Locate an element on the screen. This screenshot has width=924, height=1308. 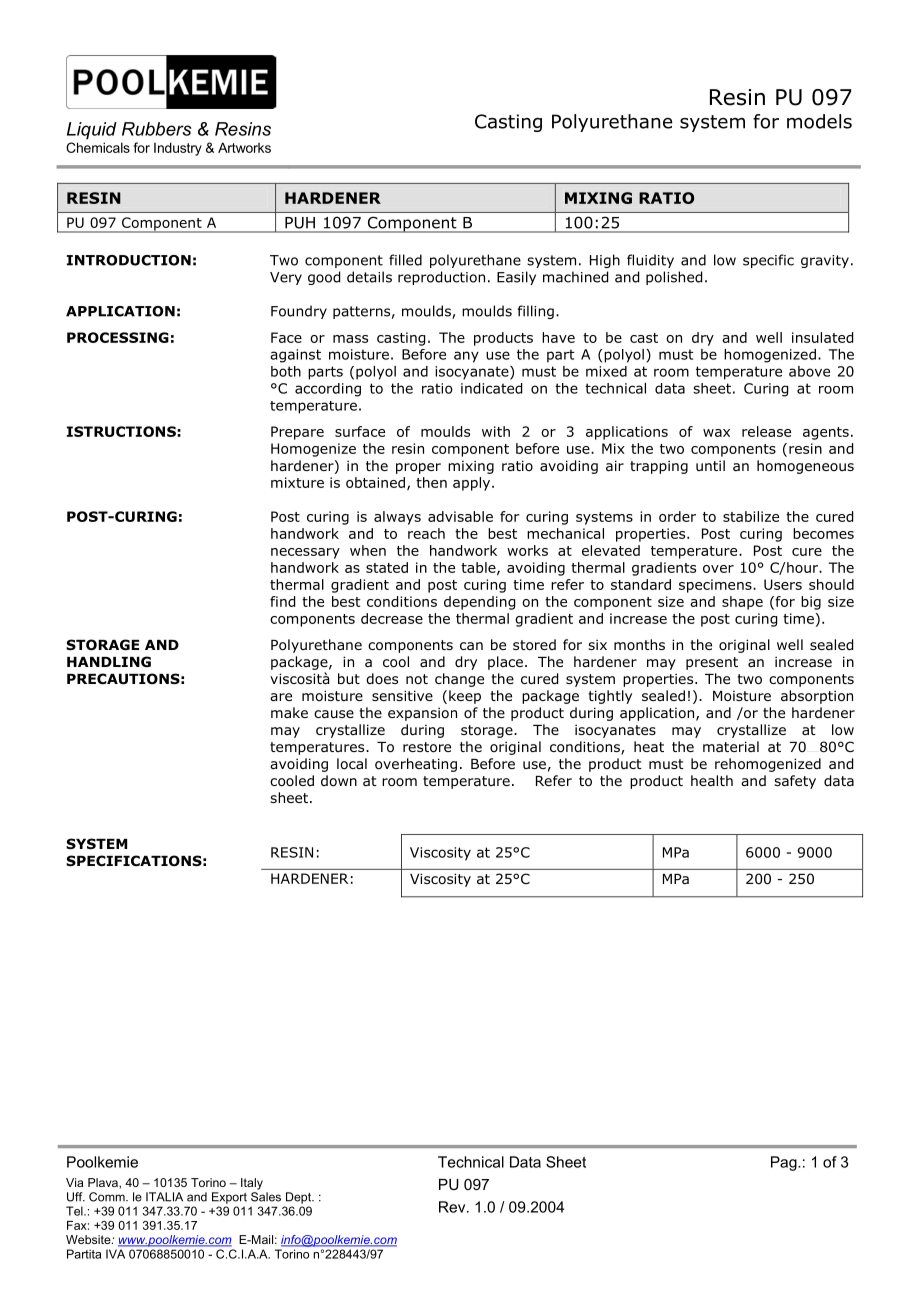
models is located at coordinates (819, 121).
